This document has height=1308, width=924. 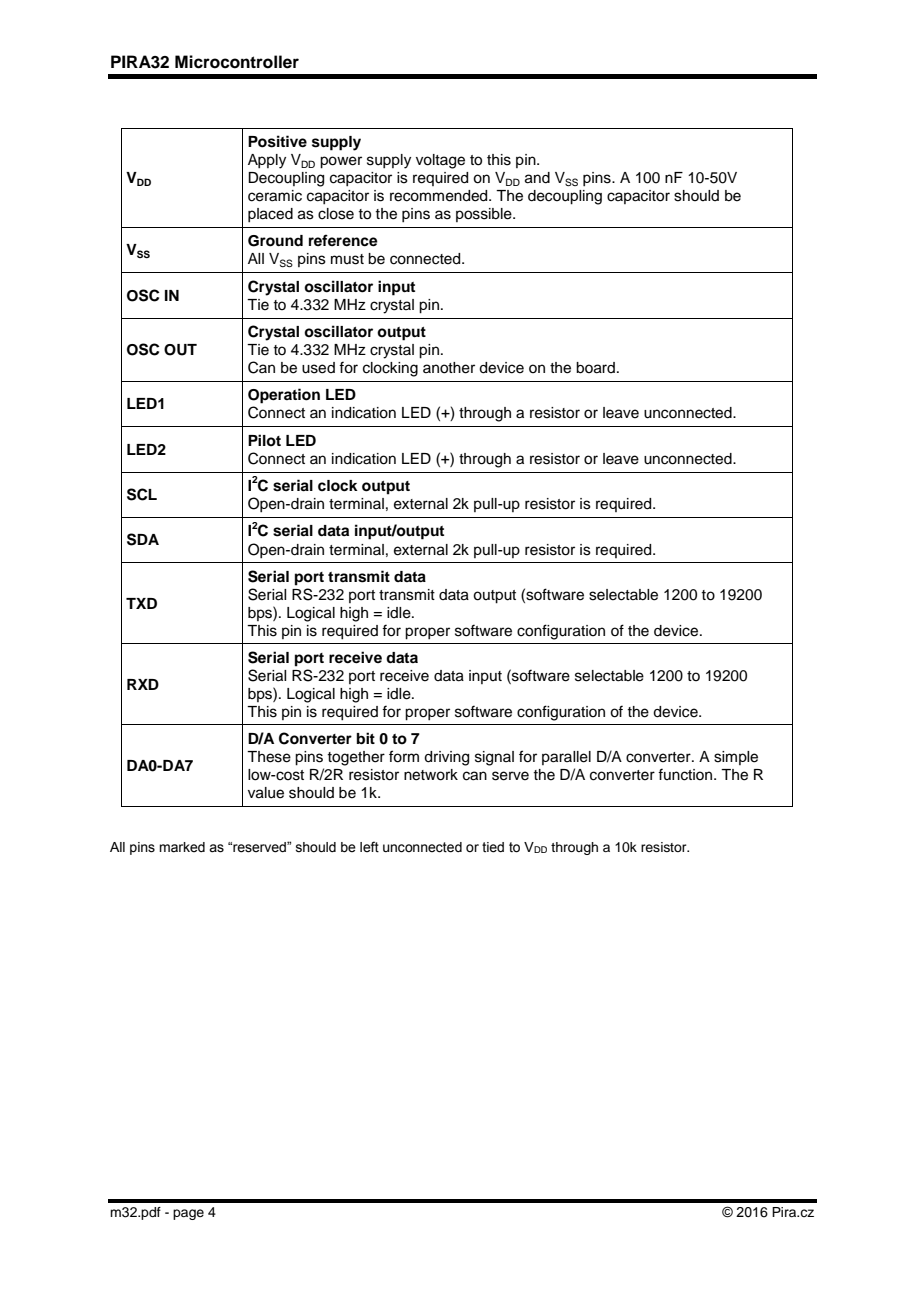 I want to click on driving, so click(x=446, y=758).
